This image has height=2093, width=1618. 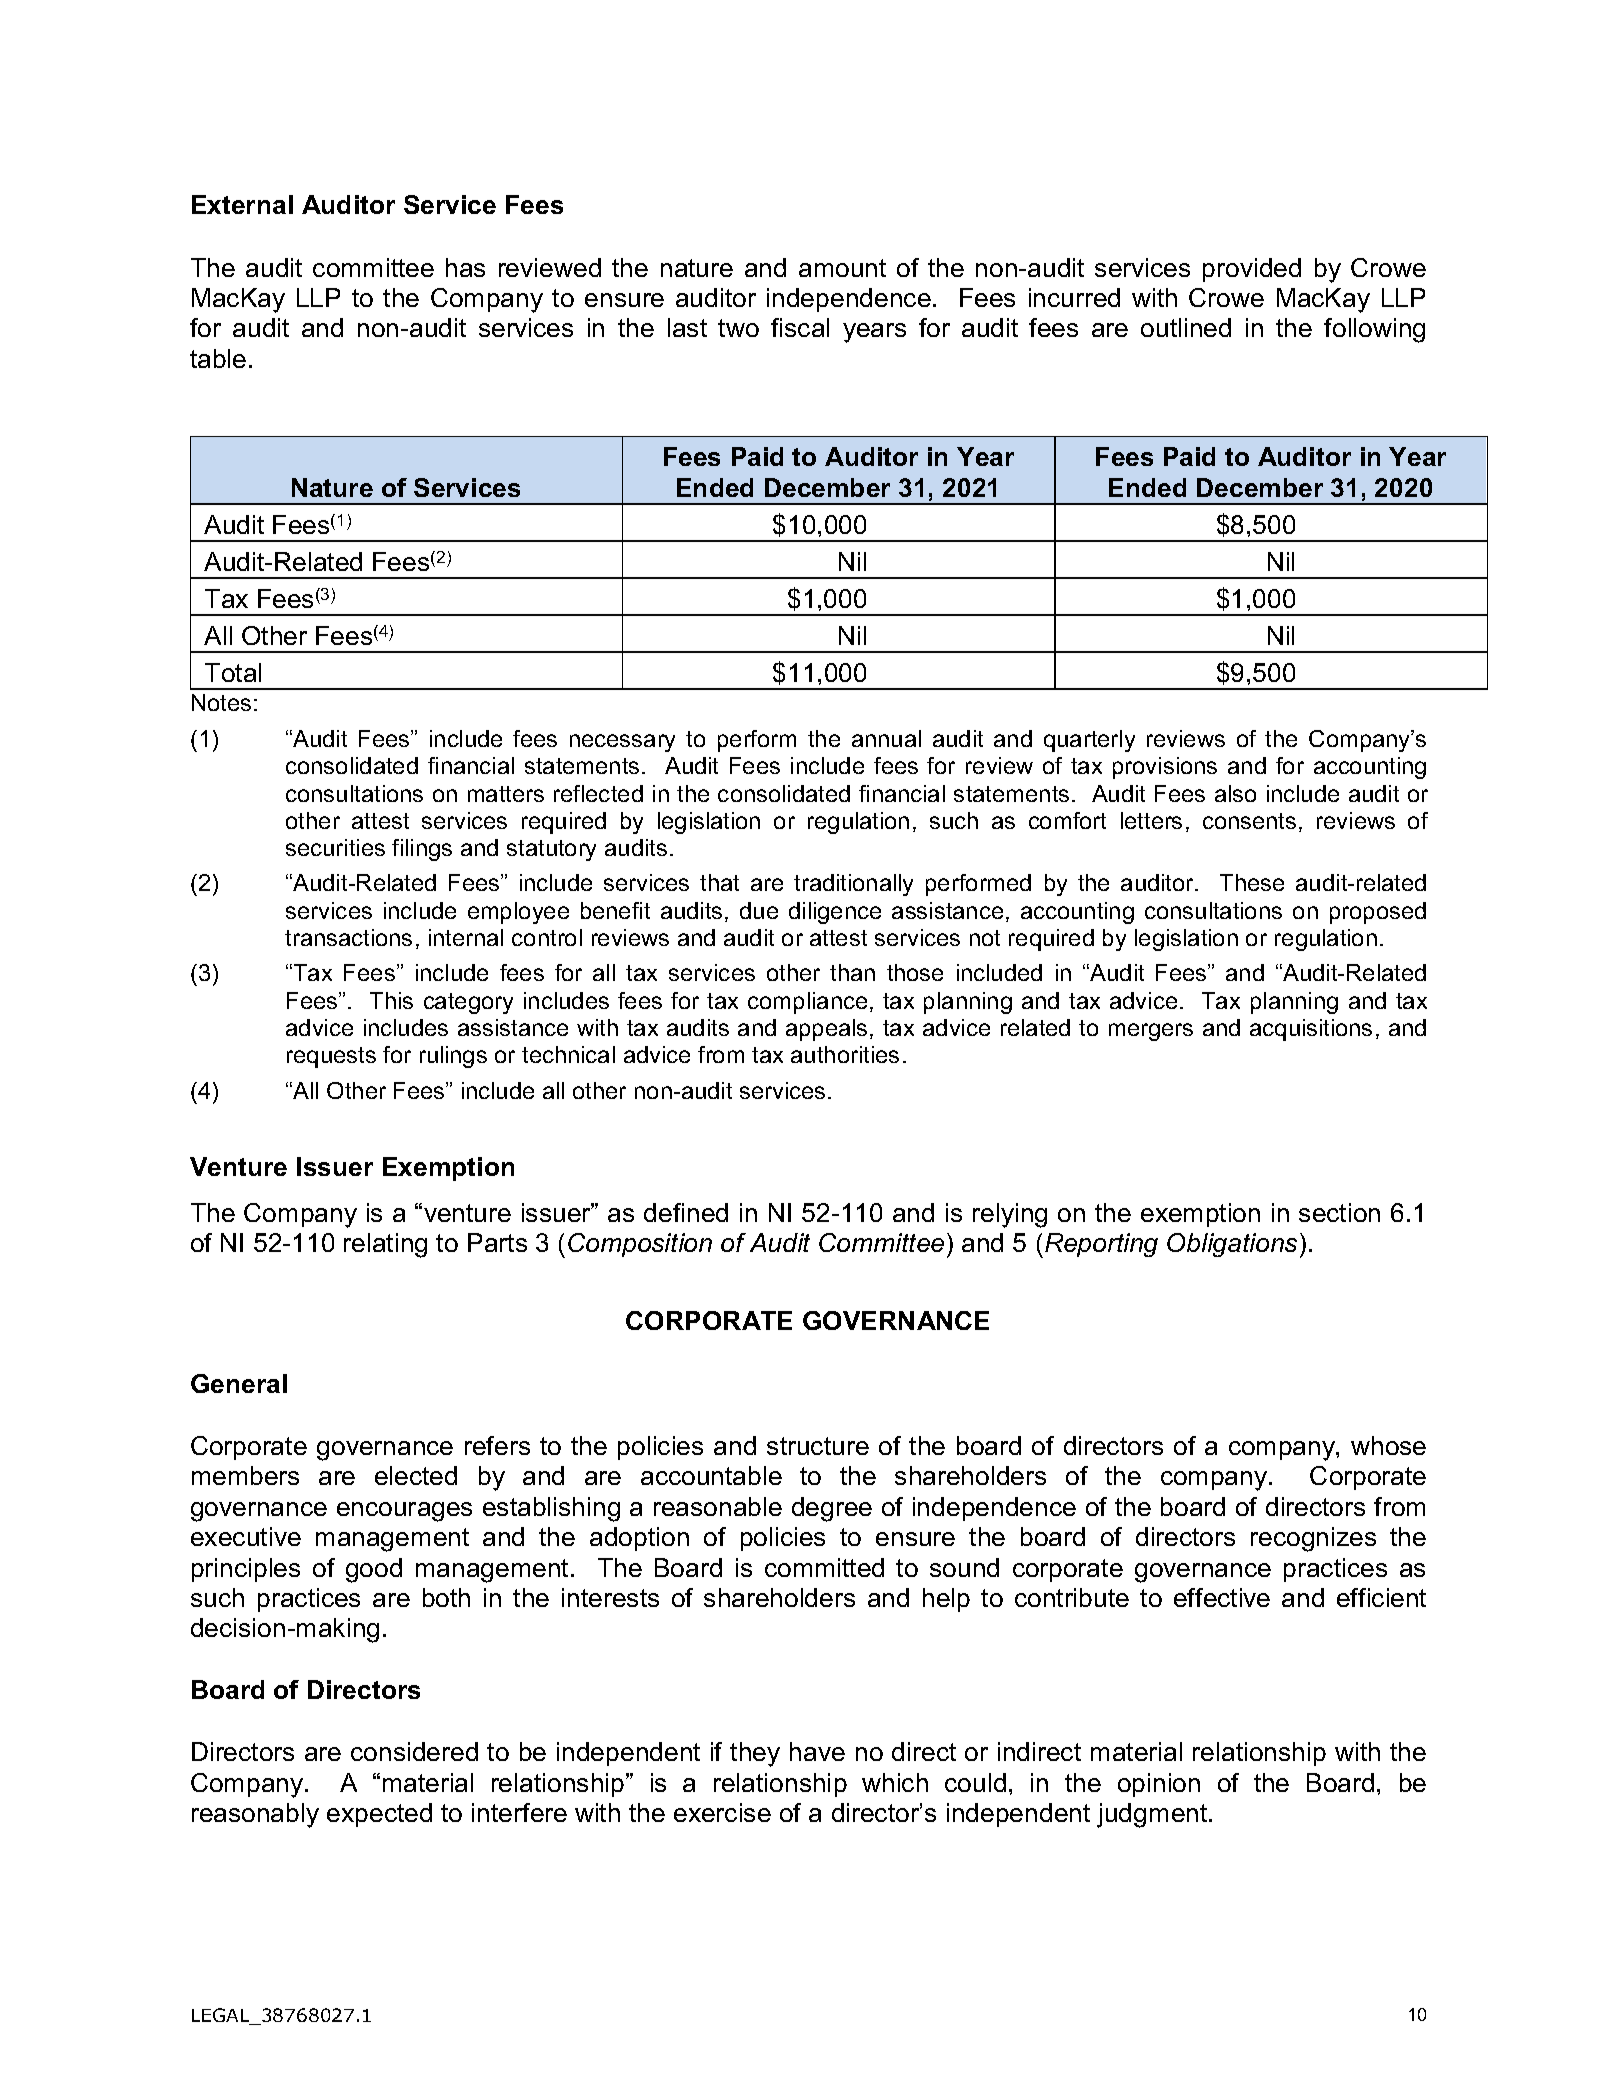 What do you see at coordinates (1159, 1785) in the image?
I see `opinion` at bounding box center [1159, 1785].
